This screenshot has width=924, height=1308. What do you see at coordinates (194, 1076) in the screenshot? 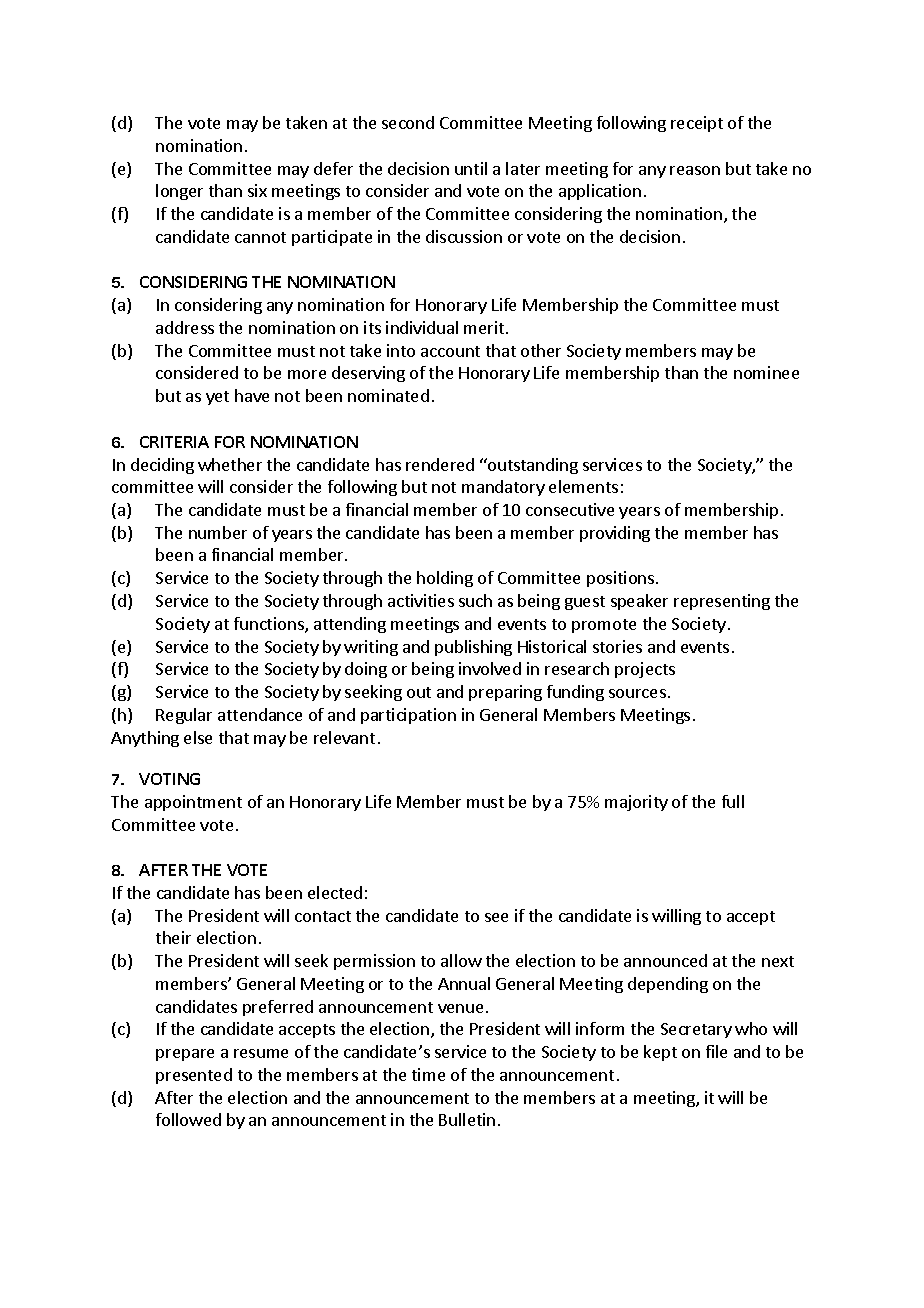
I see `presented` at bounding box center [194, 1076].
